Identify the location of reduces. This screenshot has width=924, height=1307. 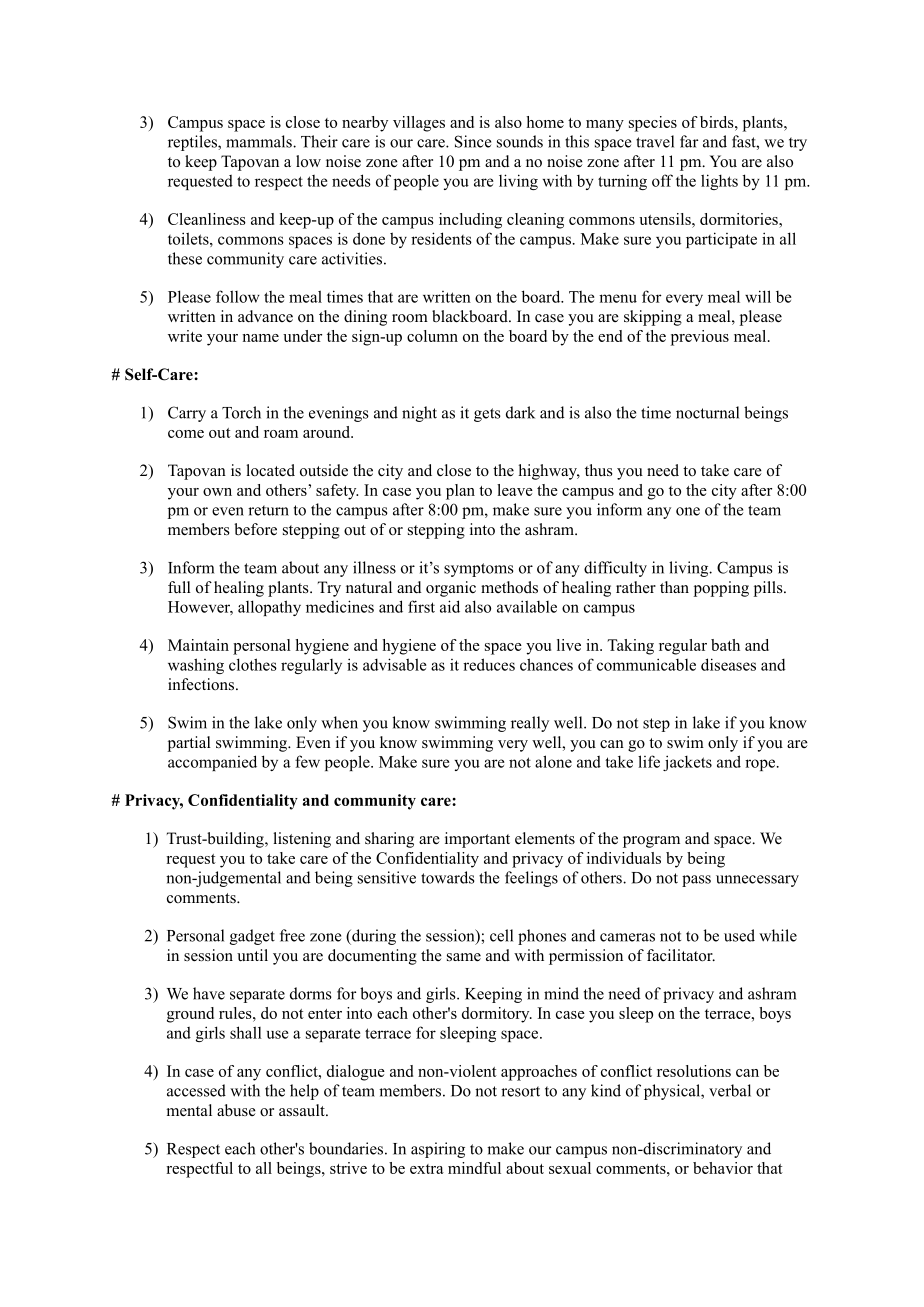
(489, 664).
